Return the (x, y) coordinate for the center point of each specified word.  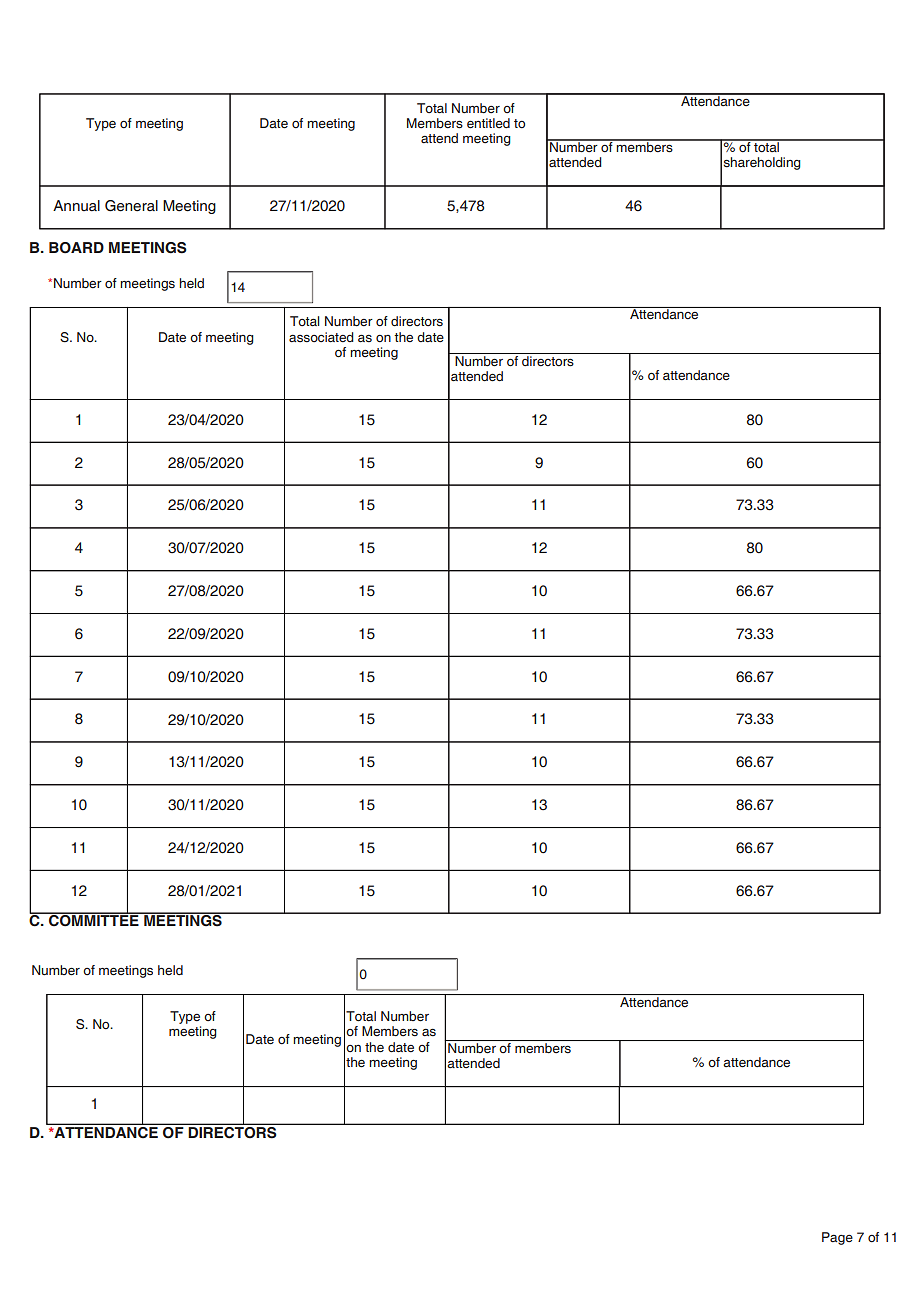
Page (837, 1238)
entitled (488, 123)
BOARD (76, 248)
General (131, 206)
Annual (76, 206)
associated (321, 337)
